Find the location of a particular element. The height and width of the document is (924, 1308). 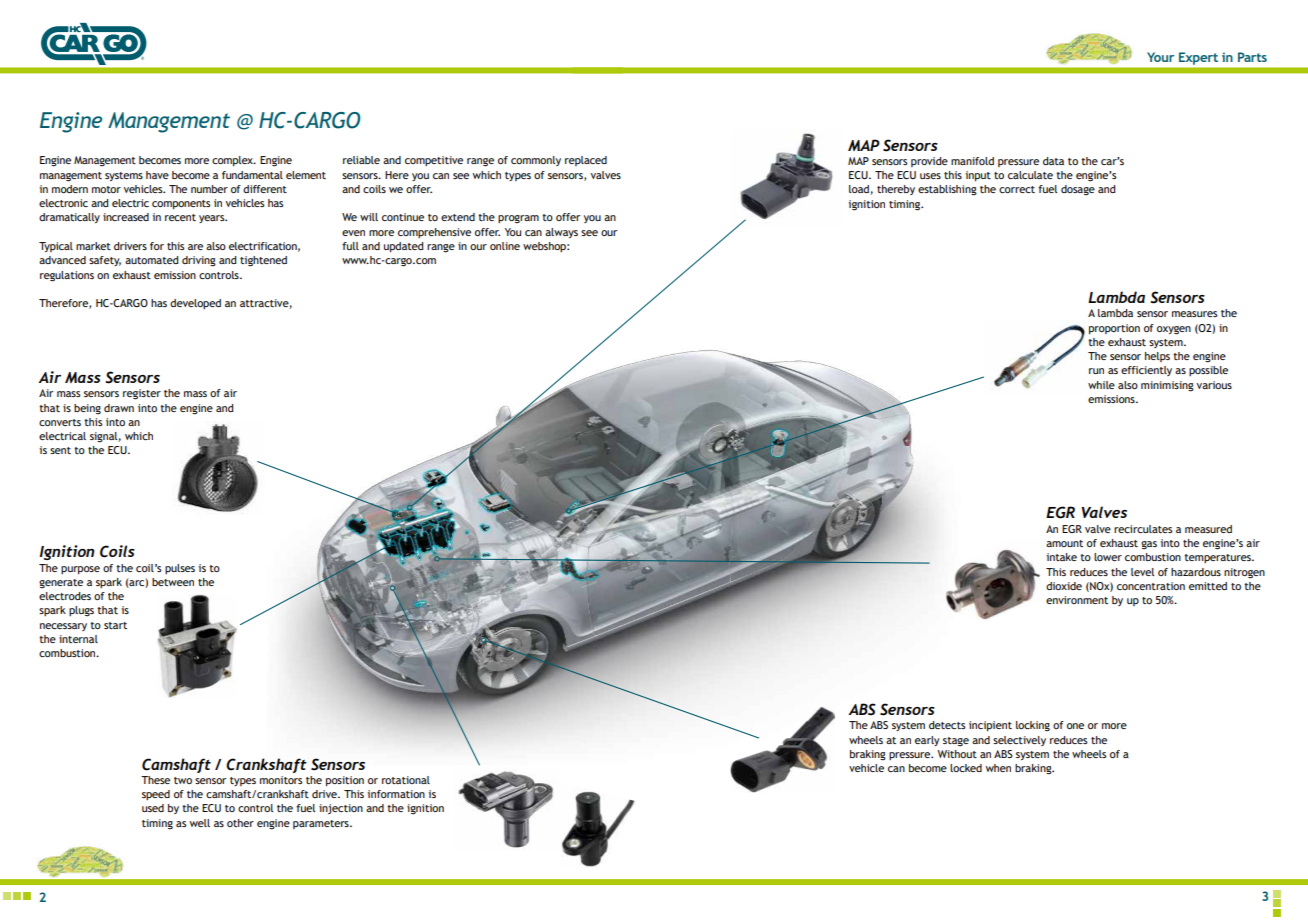

pulses is located at coordinates (180, 569).
